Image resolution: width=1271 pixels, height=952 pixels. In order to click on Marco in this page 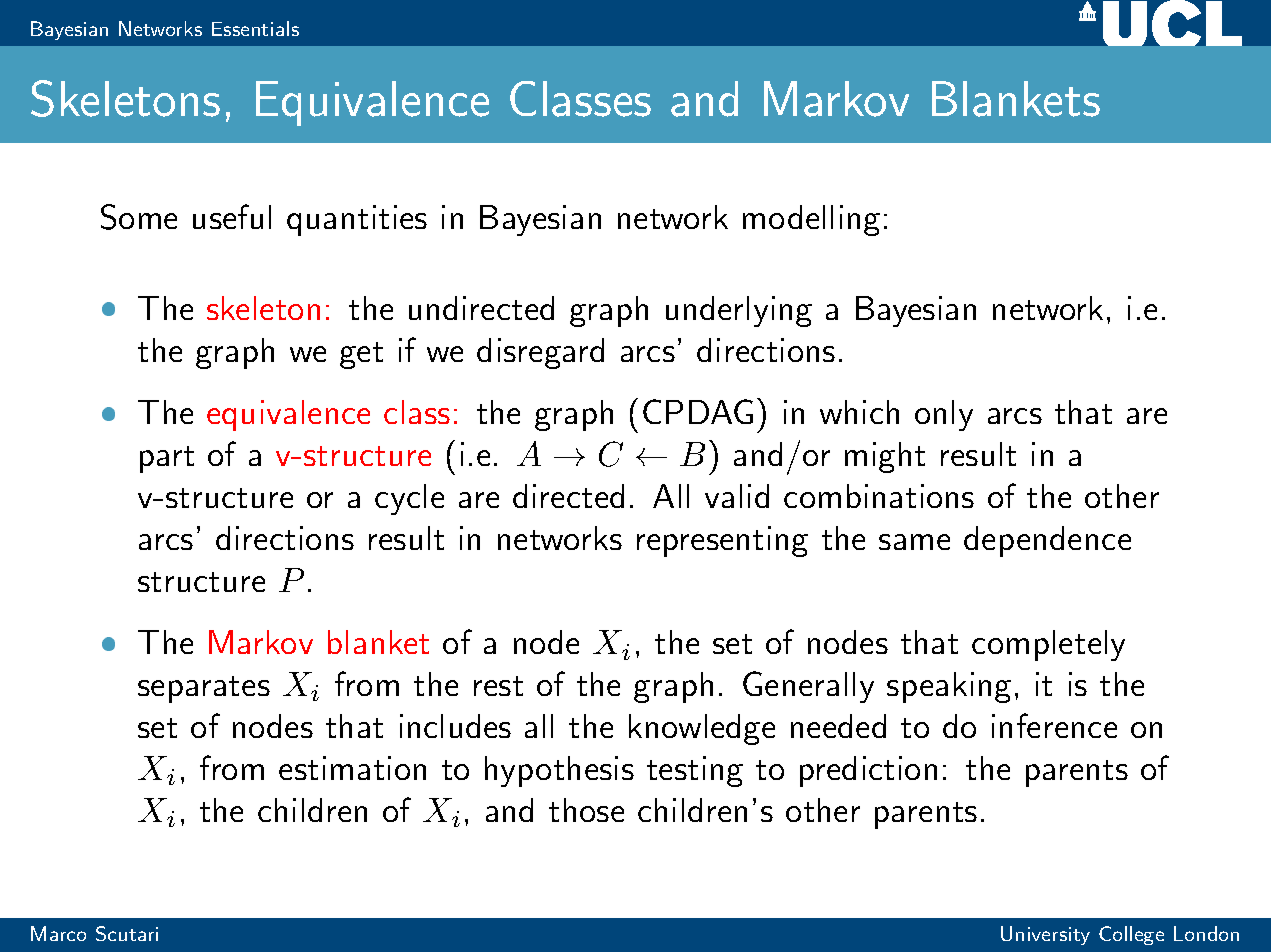, I will do `click(58, 933)`.
